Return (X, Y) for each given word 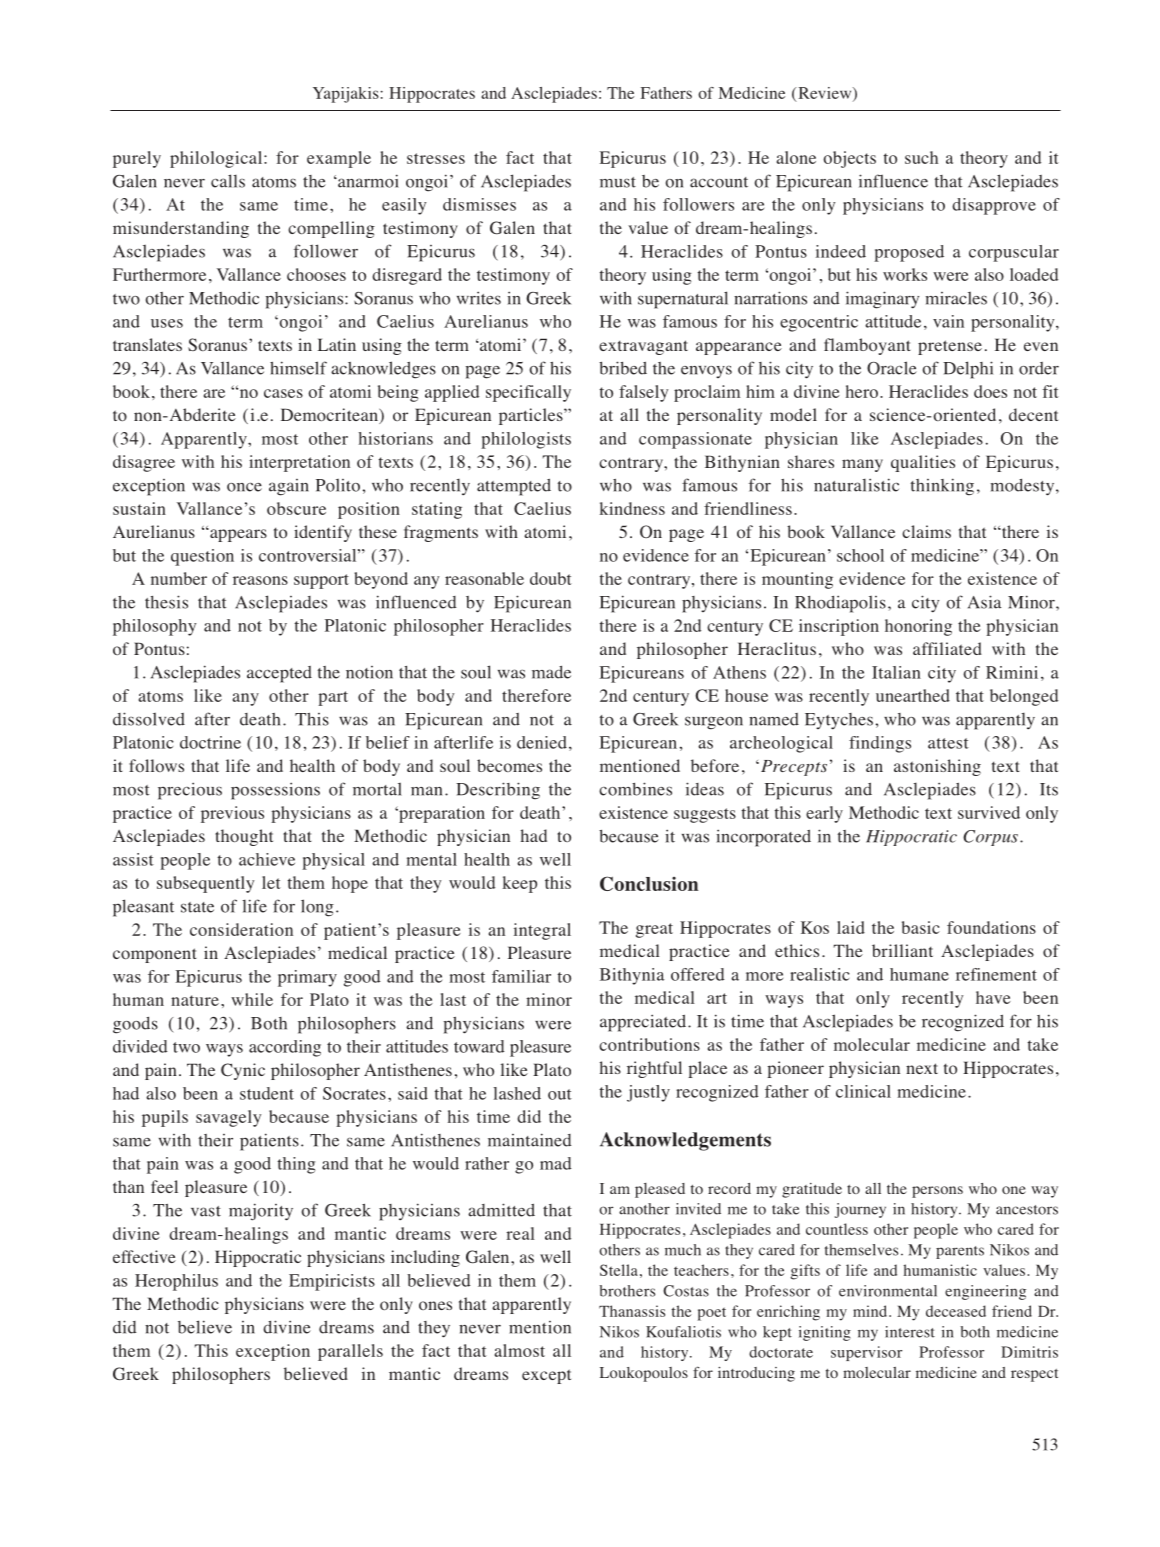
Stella (619, 1270)
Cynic (243, 1071)
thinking (942, 487)
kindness (632, 508)
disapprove (994, 206)
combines (635, 789)
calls (228, 181)
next (922, 1068)
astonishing (937, 767)
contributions (649, 1044)
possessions (275, 791)
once (244, 487)
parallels (350, 1352)
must (618, 182)
